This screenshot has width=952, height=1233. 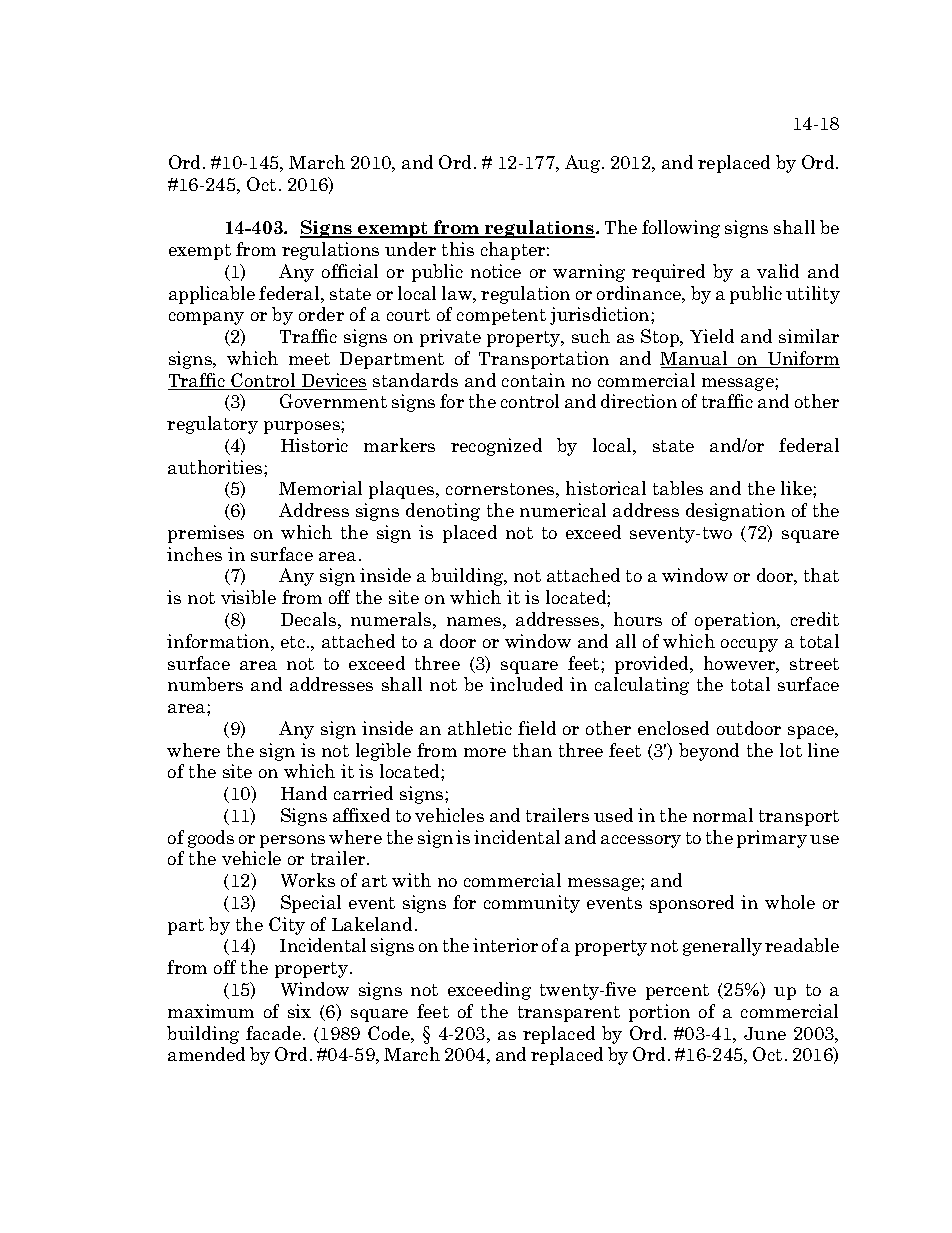 I want to click on Aug, so click(x=584, y=164).
